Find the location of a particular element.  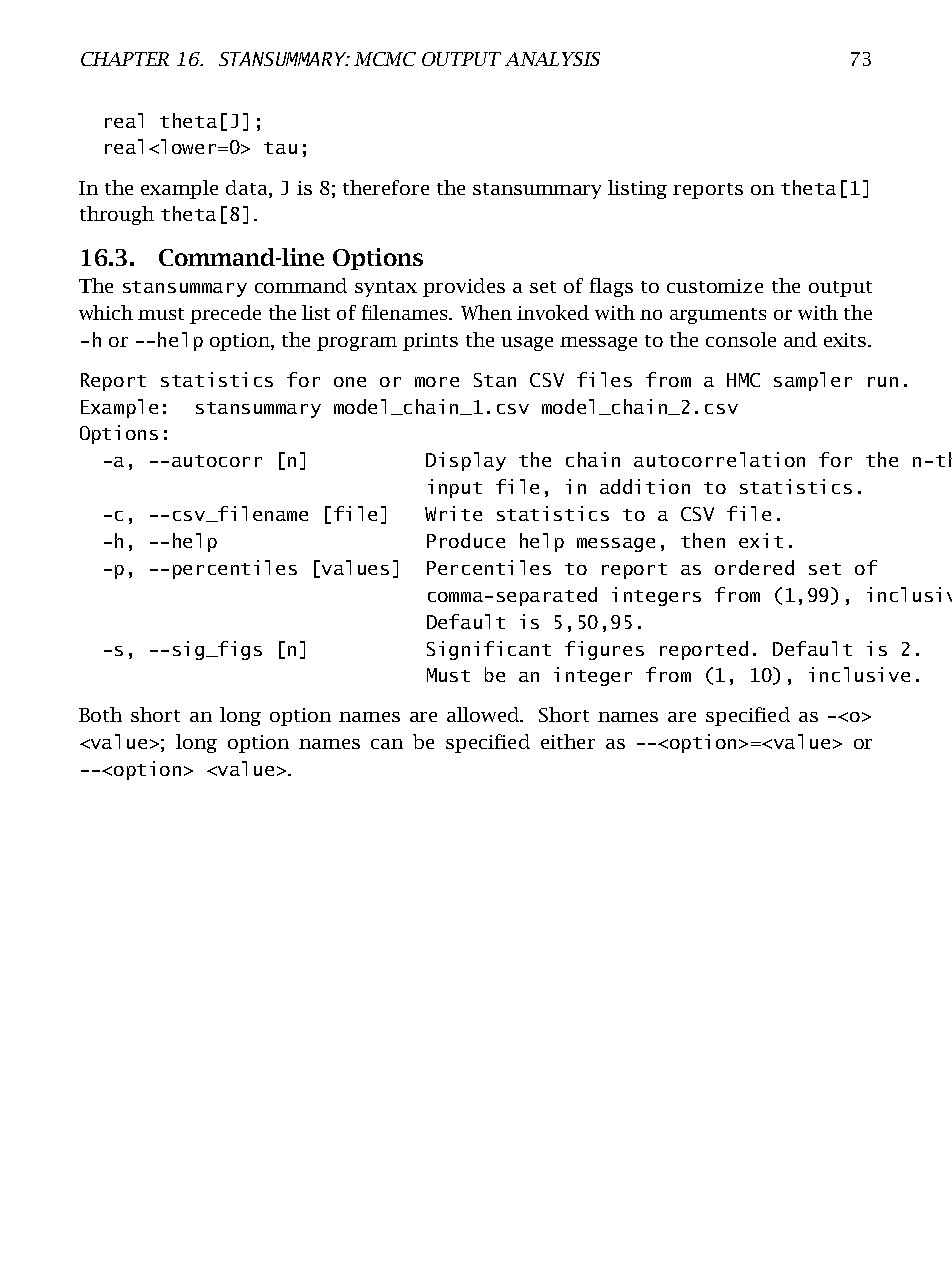

ANALYSIS is located at coordinates (552, 59).
